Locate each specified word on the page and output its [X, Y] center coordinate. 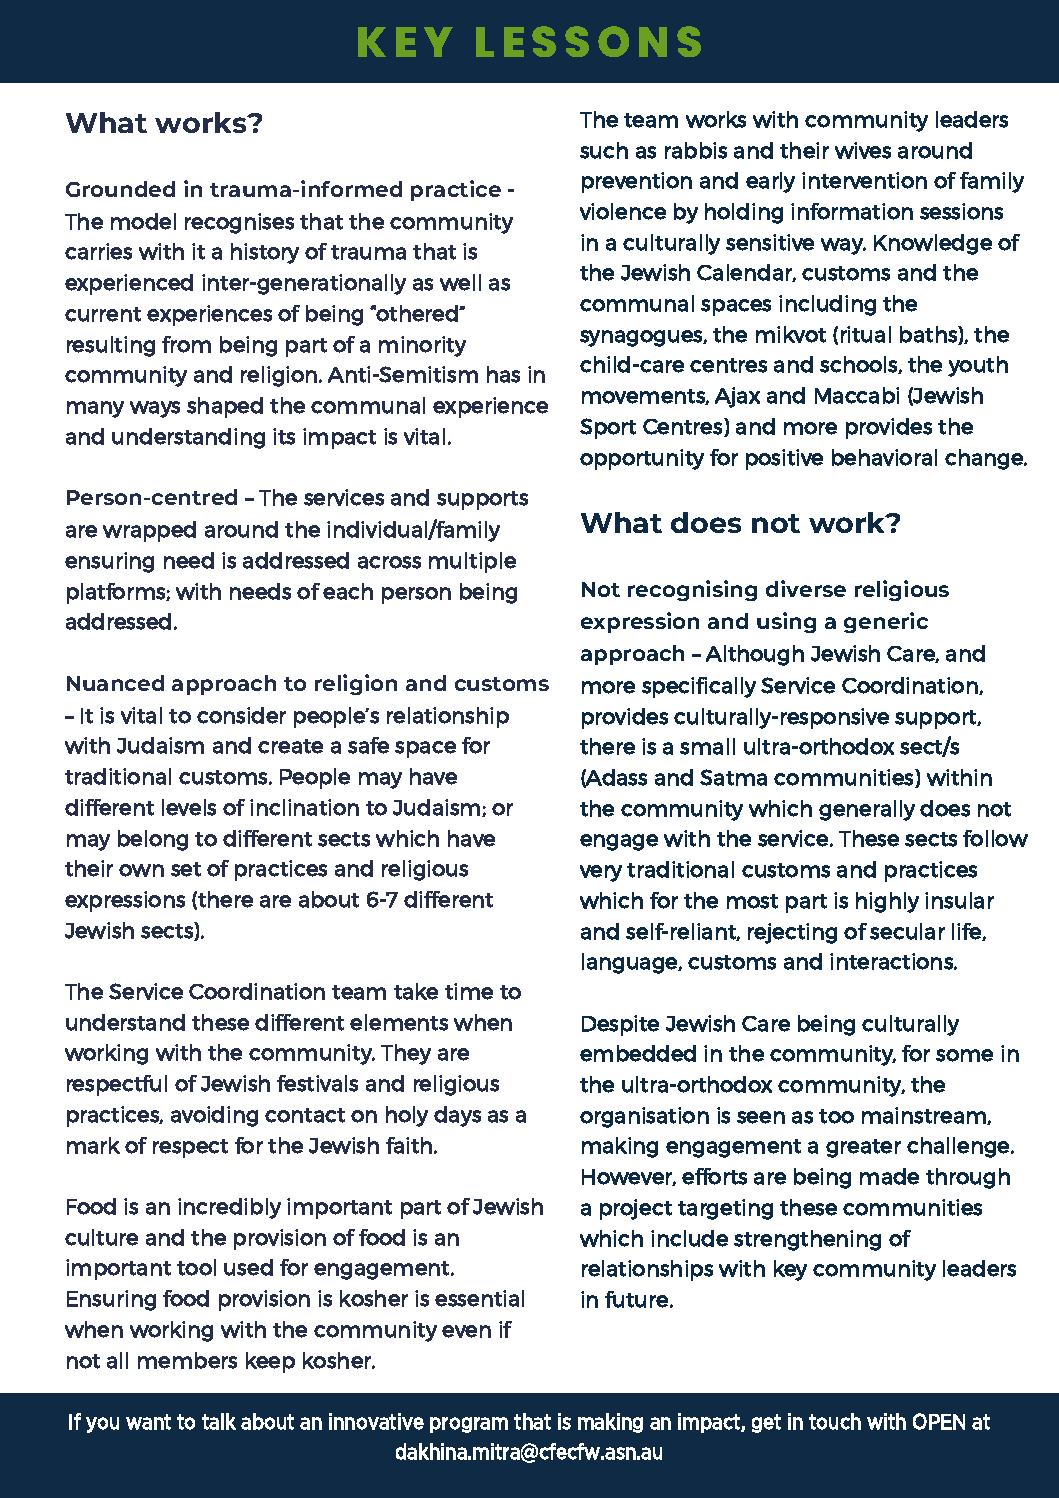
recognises [239, 223]
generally [867, 810]
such [604, 150]
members [187, 1360]
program [469, 1425]
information [852, 211]
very [601, 873]
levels [189, 807]
